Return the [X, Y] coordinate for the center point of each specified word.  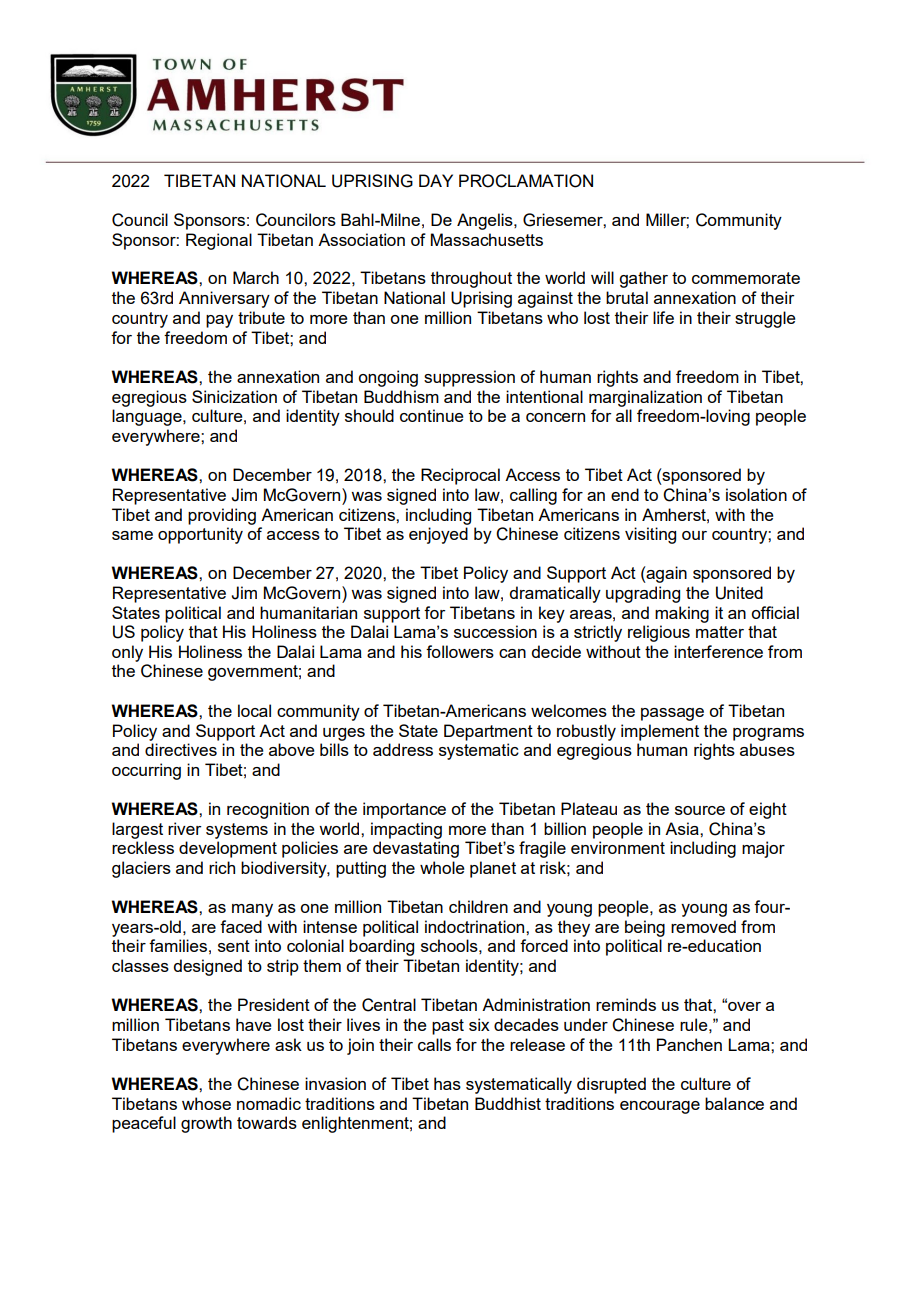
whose [206, 1103]
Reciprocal [460, 476]
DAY [436, 180]
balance [734, 1103]
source [700, 810]
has [447, 1083]
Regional [219, 241]
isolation [756, 494]
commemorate [746, 278]
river [185, 828]
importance [404, 810]
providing [222, 516]
